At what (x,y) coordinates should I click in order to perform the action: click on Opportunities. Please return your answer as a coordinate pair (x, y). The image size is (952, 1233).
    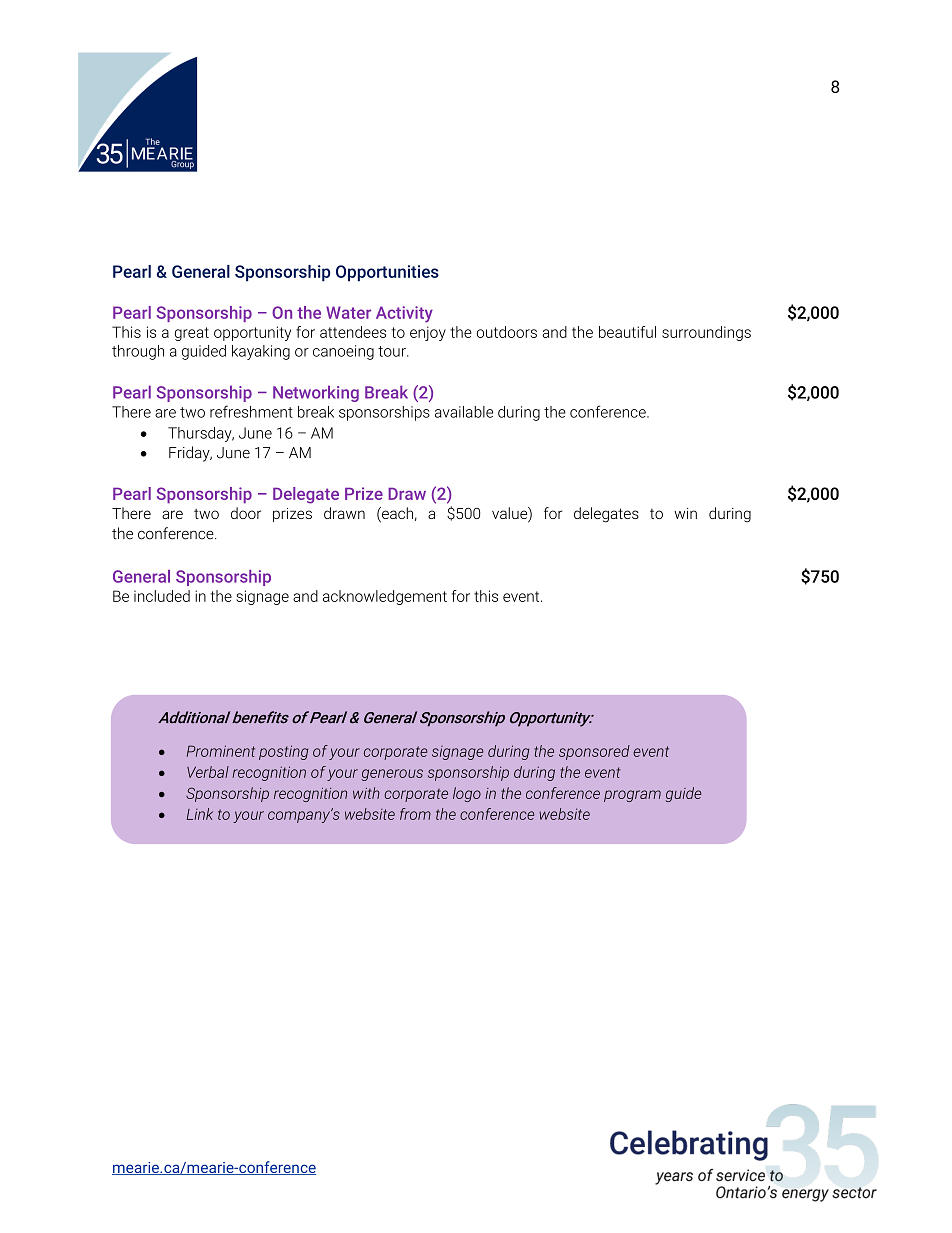
    Looking at the image, I should click on (387, 273).
